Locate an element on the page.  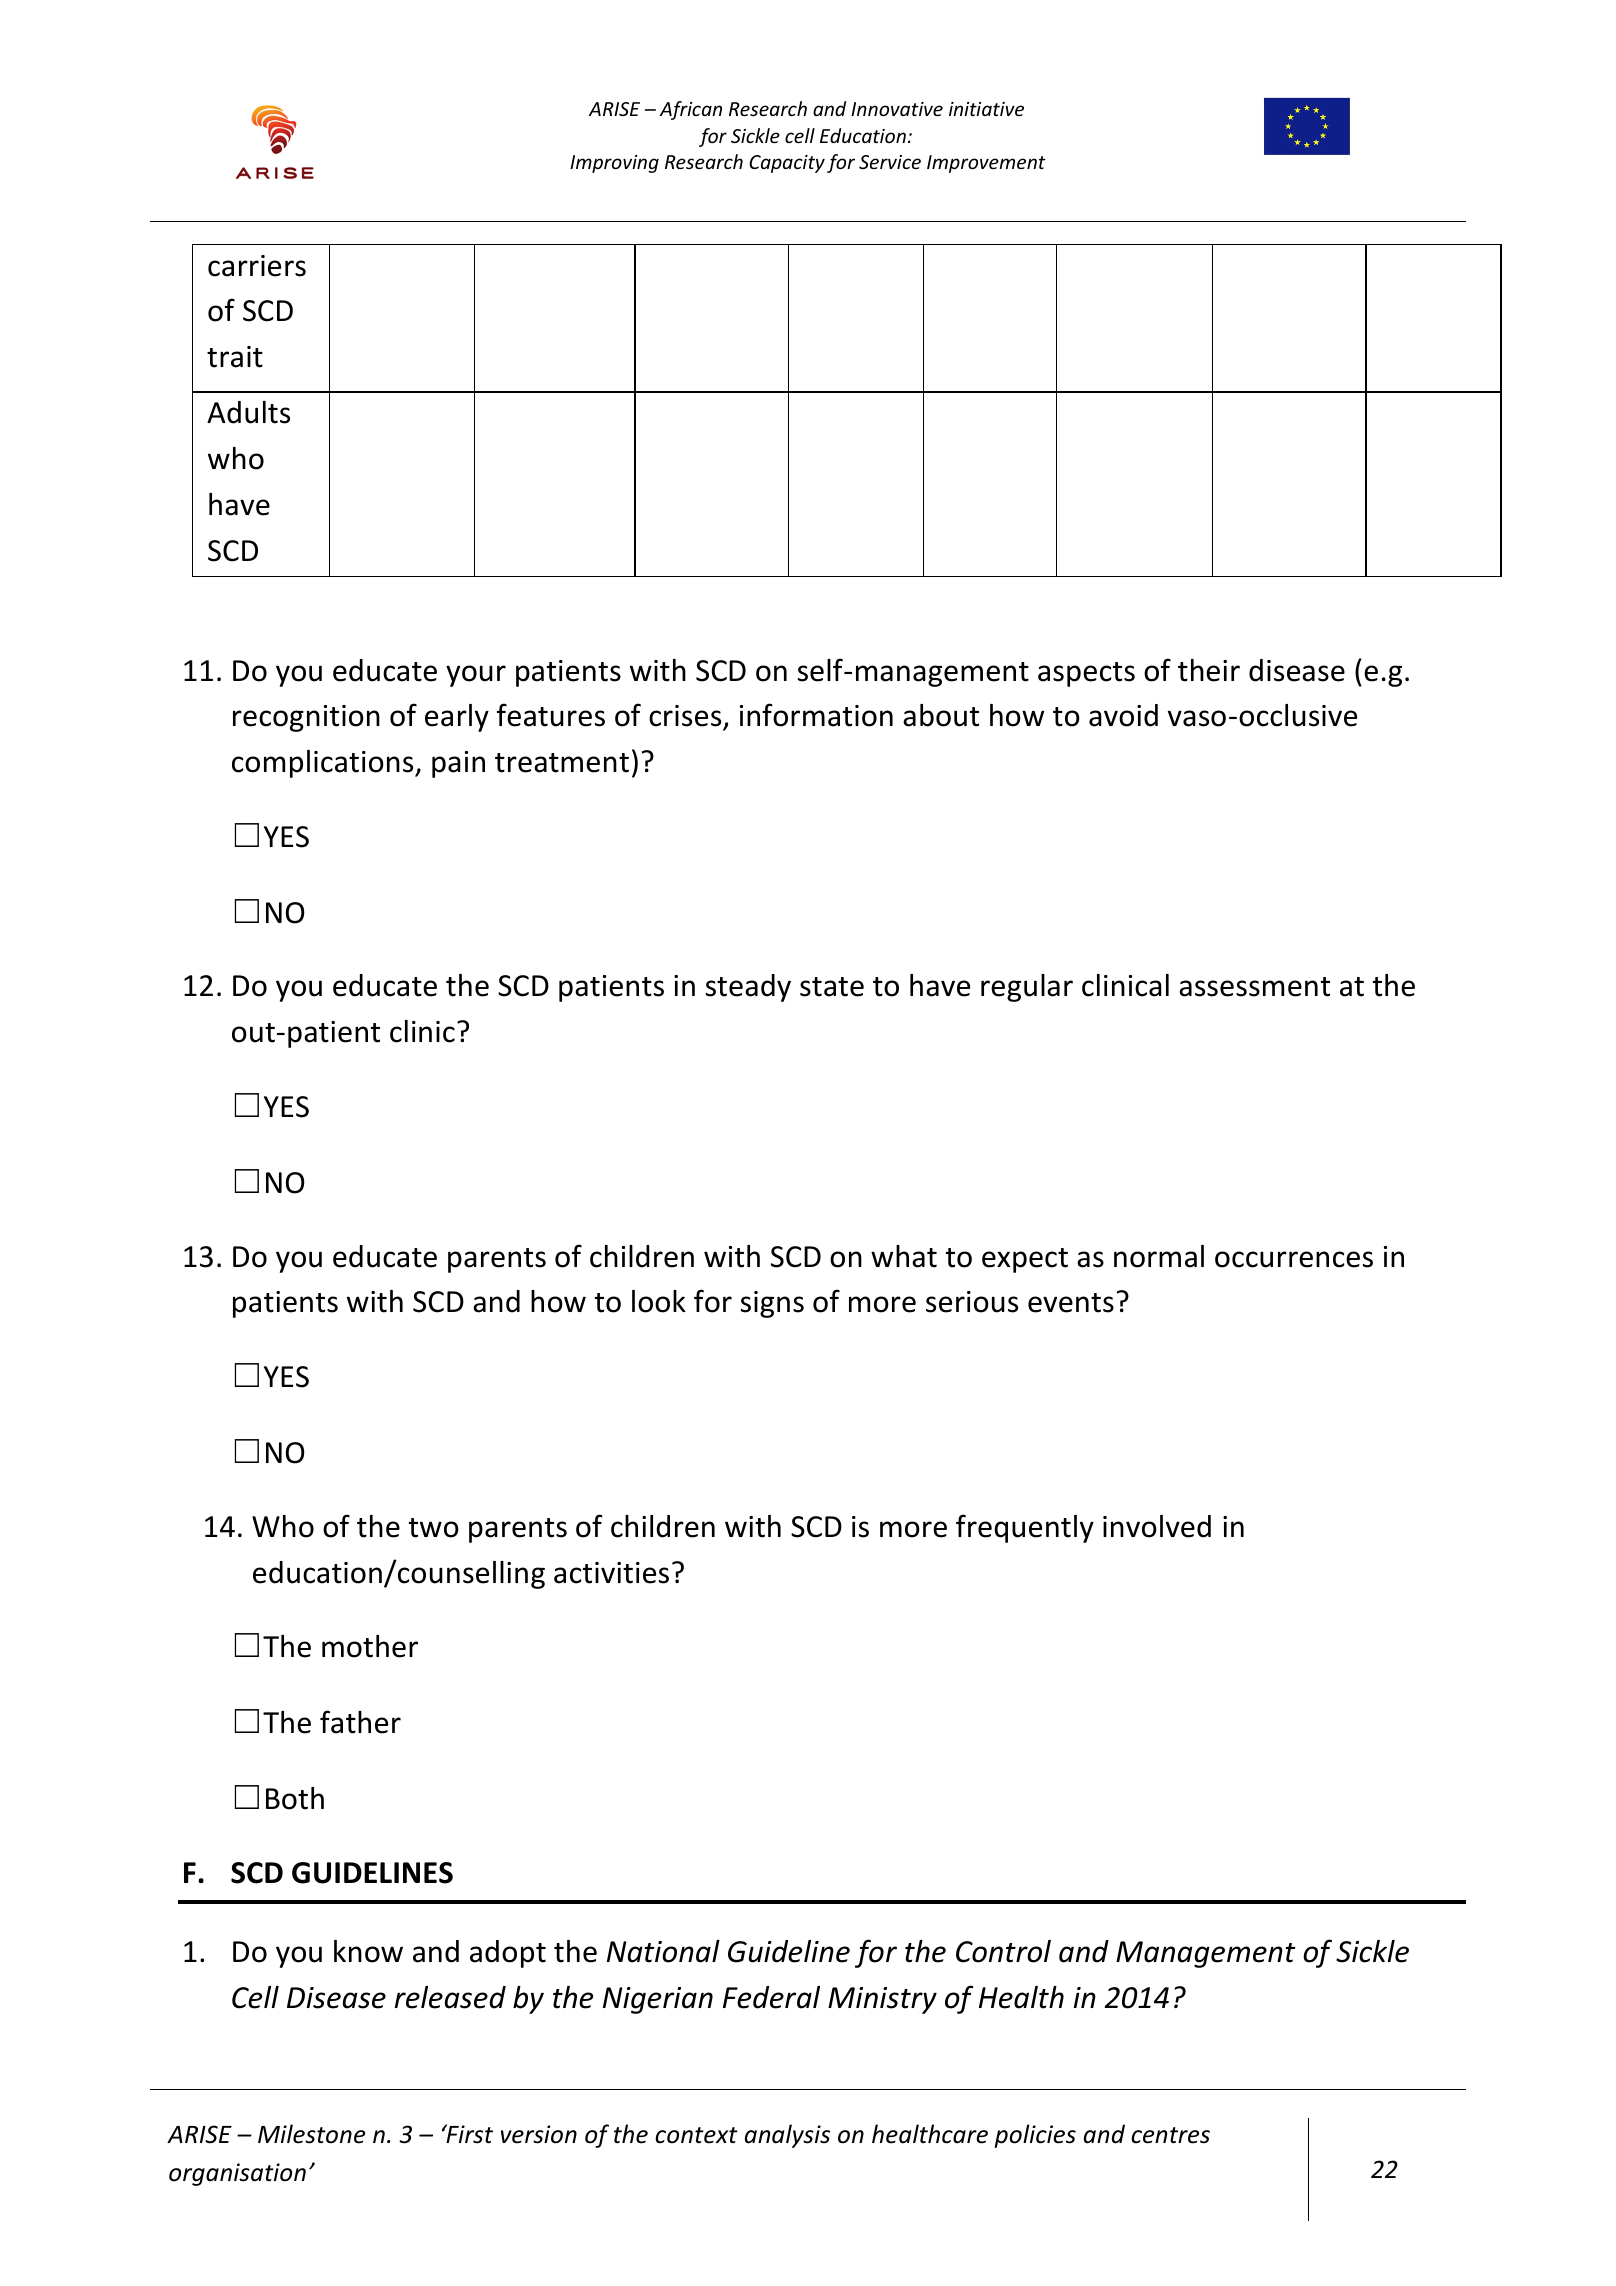
complications is located at coordinates (324, 764).
